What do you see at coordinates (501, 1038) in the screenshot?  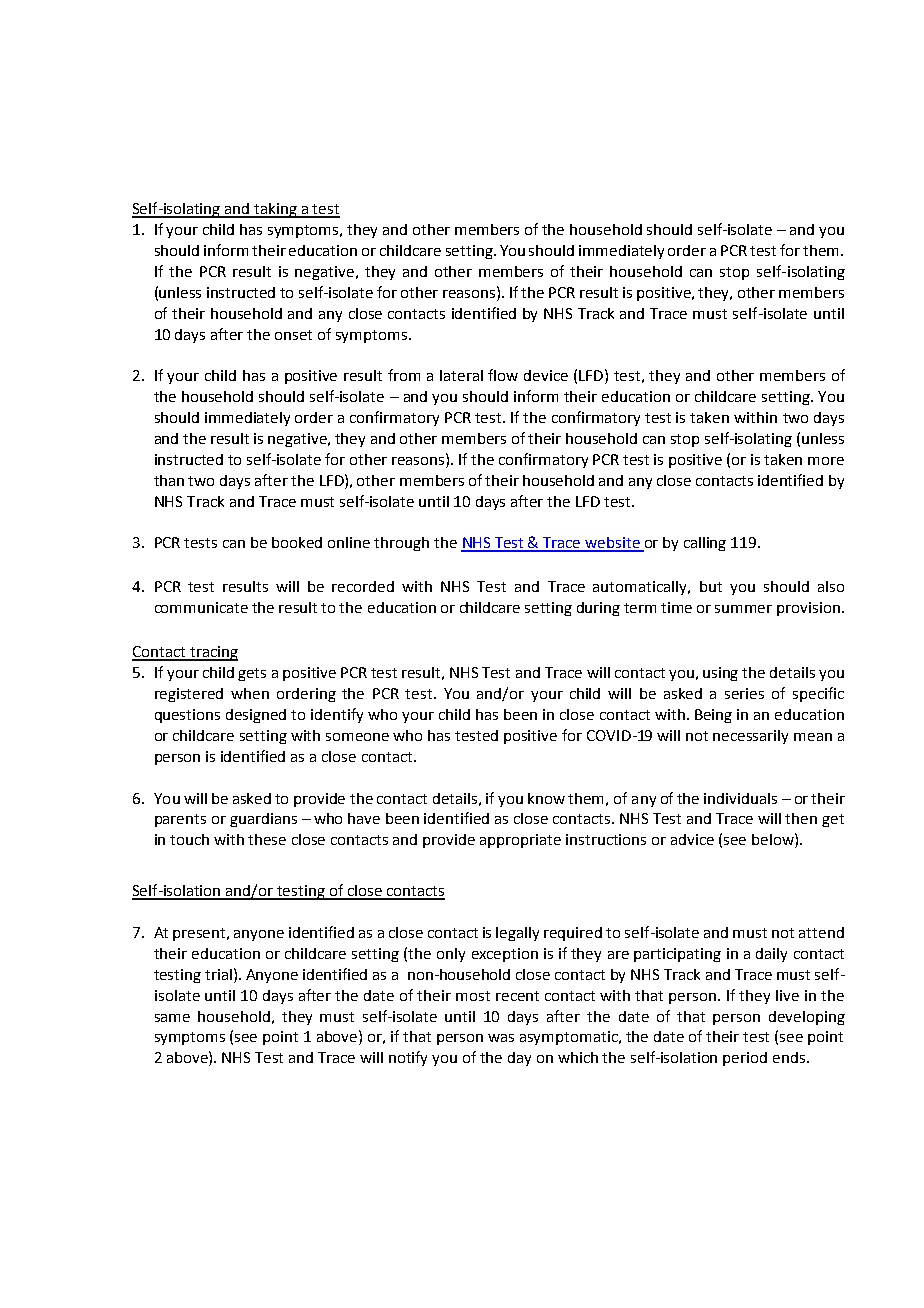 I see `was` at bounding box center [501, 1038].
